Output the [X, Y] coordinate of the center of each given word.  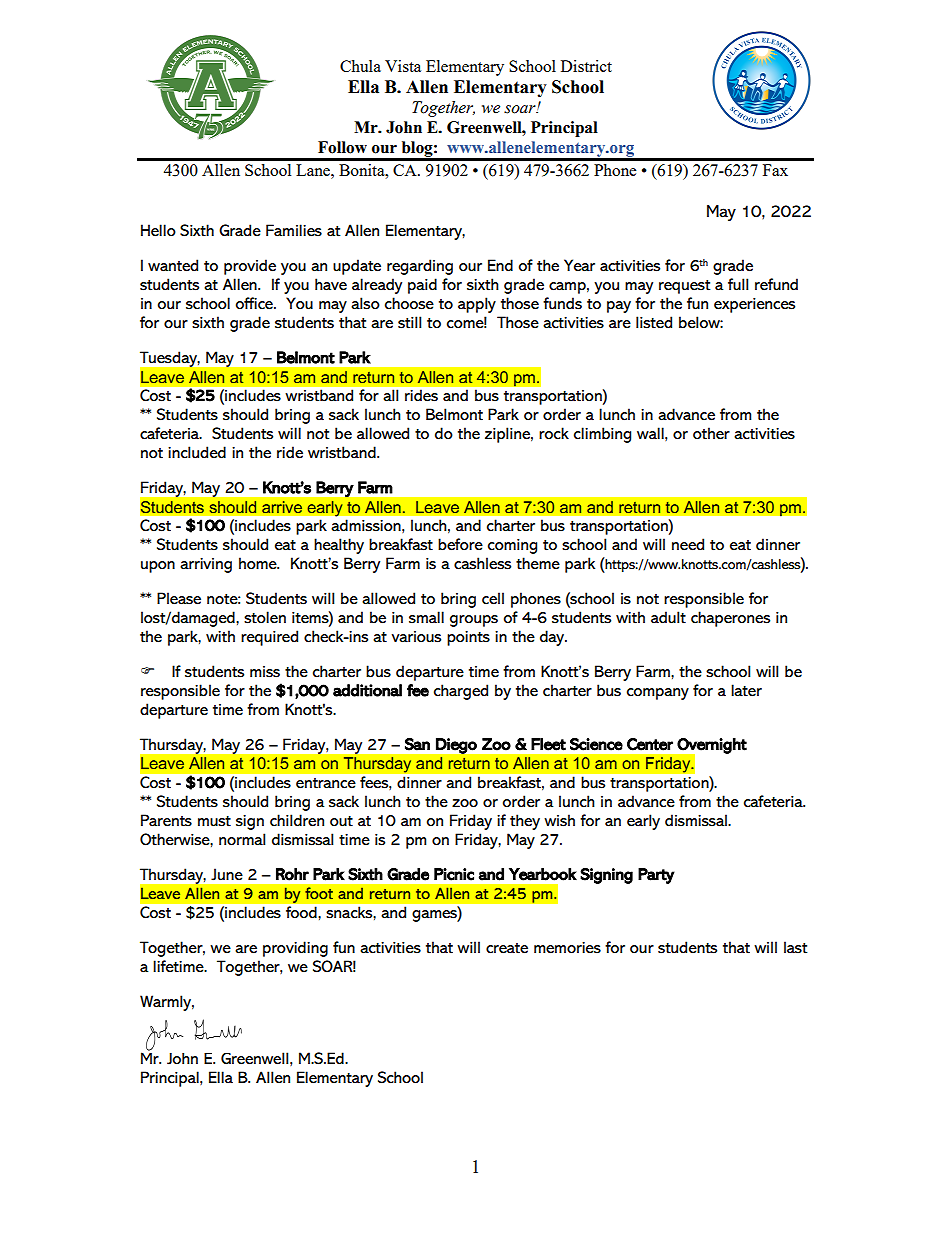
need [688, 544]
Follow [342, 147]
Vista [403, 66]
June [227, 874]
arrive [282, 507]
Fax [775, 170]
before [460, 544]
